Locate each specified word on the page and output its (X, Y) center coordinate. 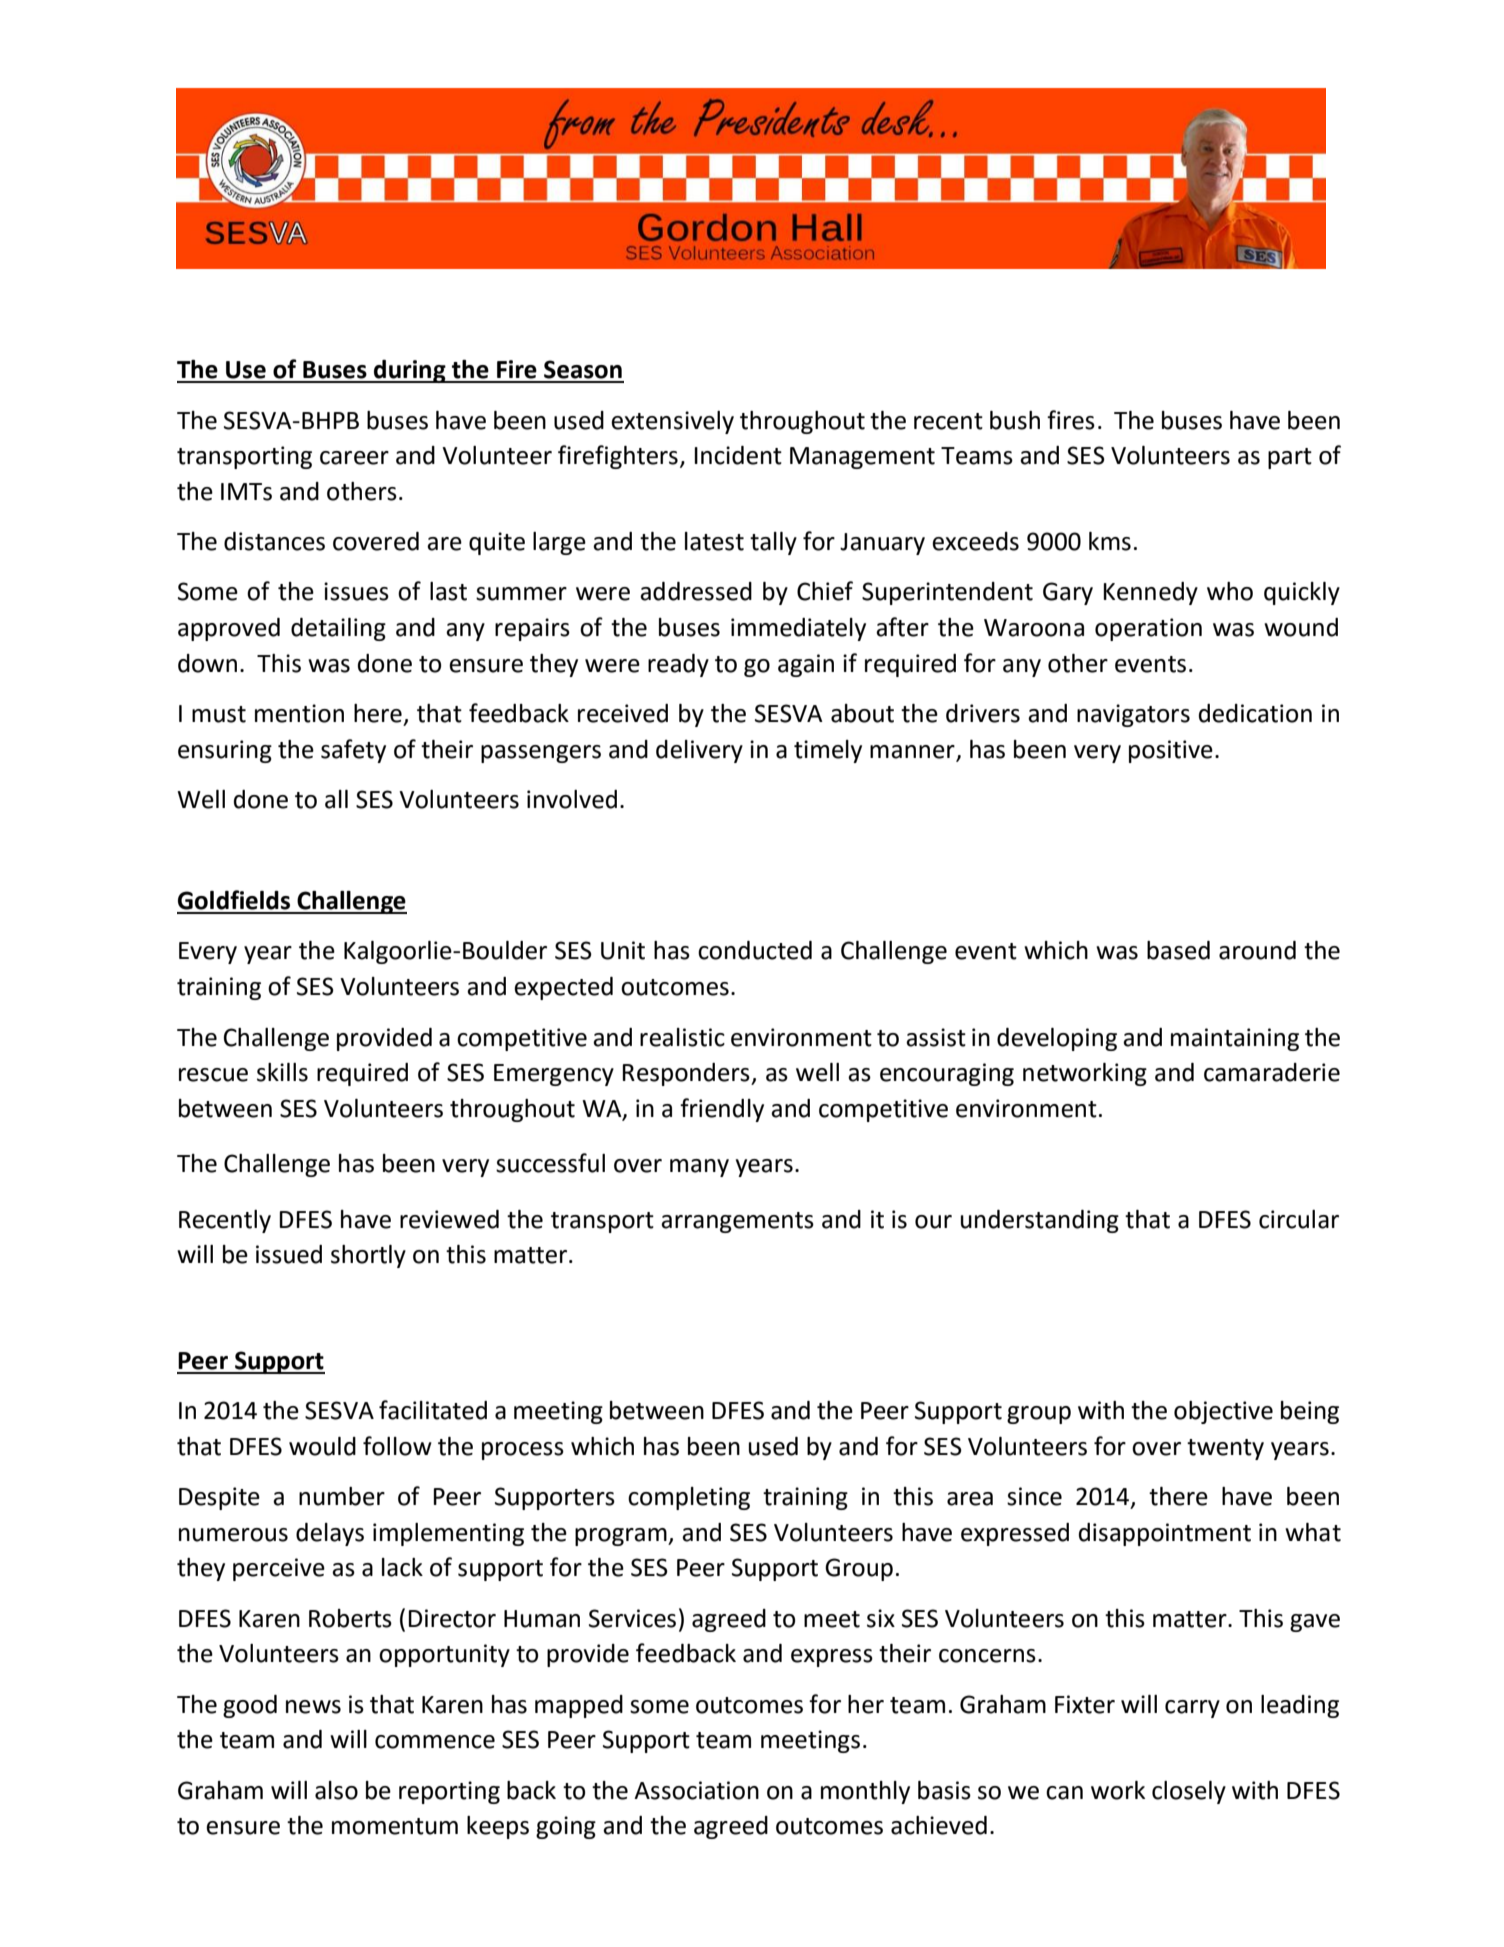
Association (696, 1790)
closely (1189, 1792)
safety (353, 751)
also (336, 1790)
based (1178, 950)
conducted (755, 950)
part (1290, 458)
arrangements (737, 1222)
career (354, 458)
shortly (368, 1256)
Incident (738, 455)
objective (1223, 1412)
